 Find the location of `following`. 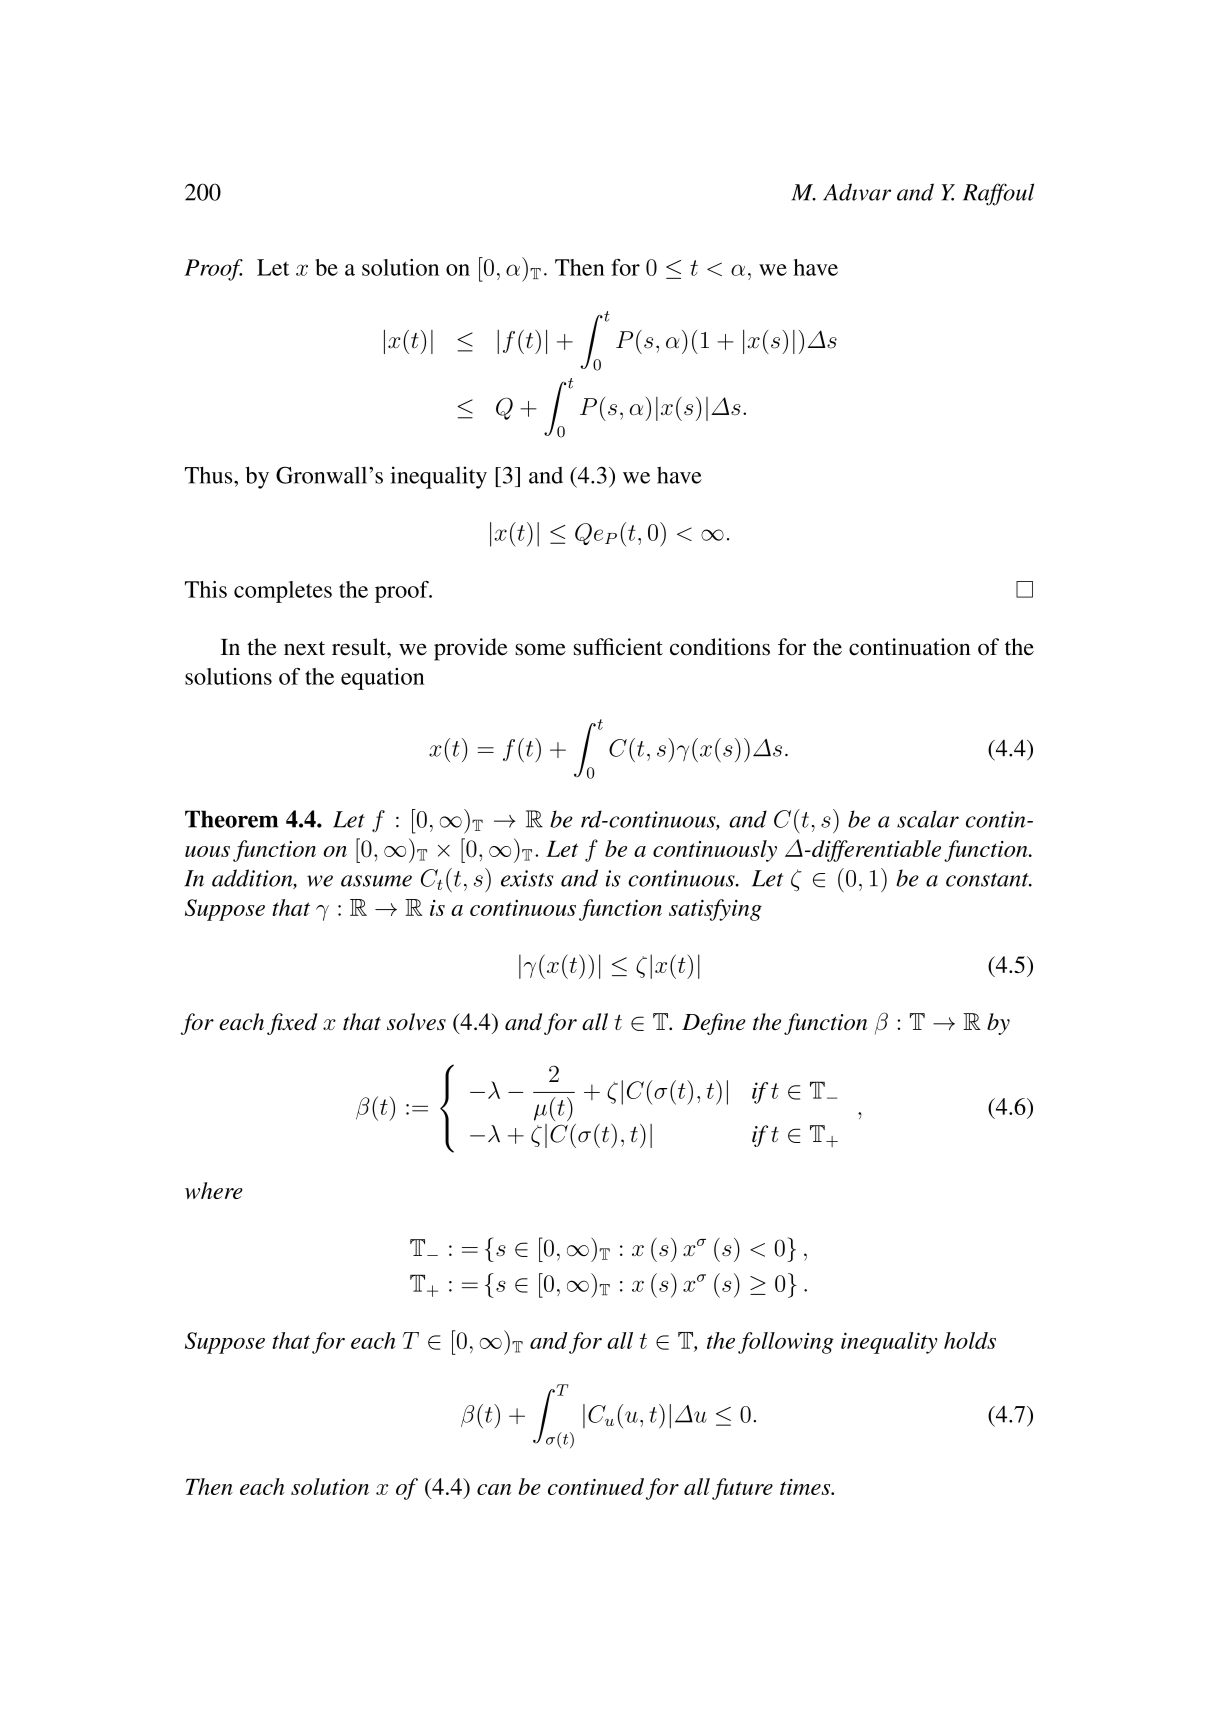

following is located at coordinates (786, 1343).
